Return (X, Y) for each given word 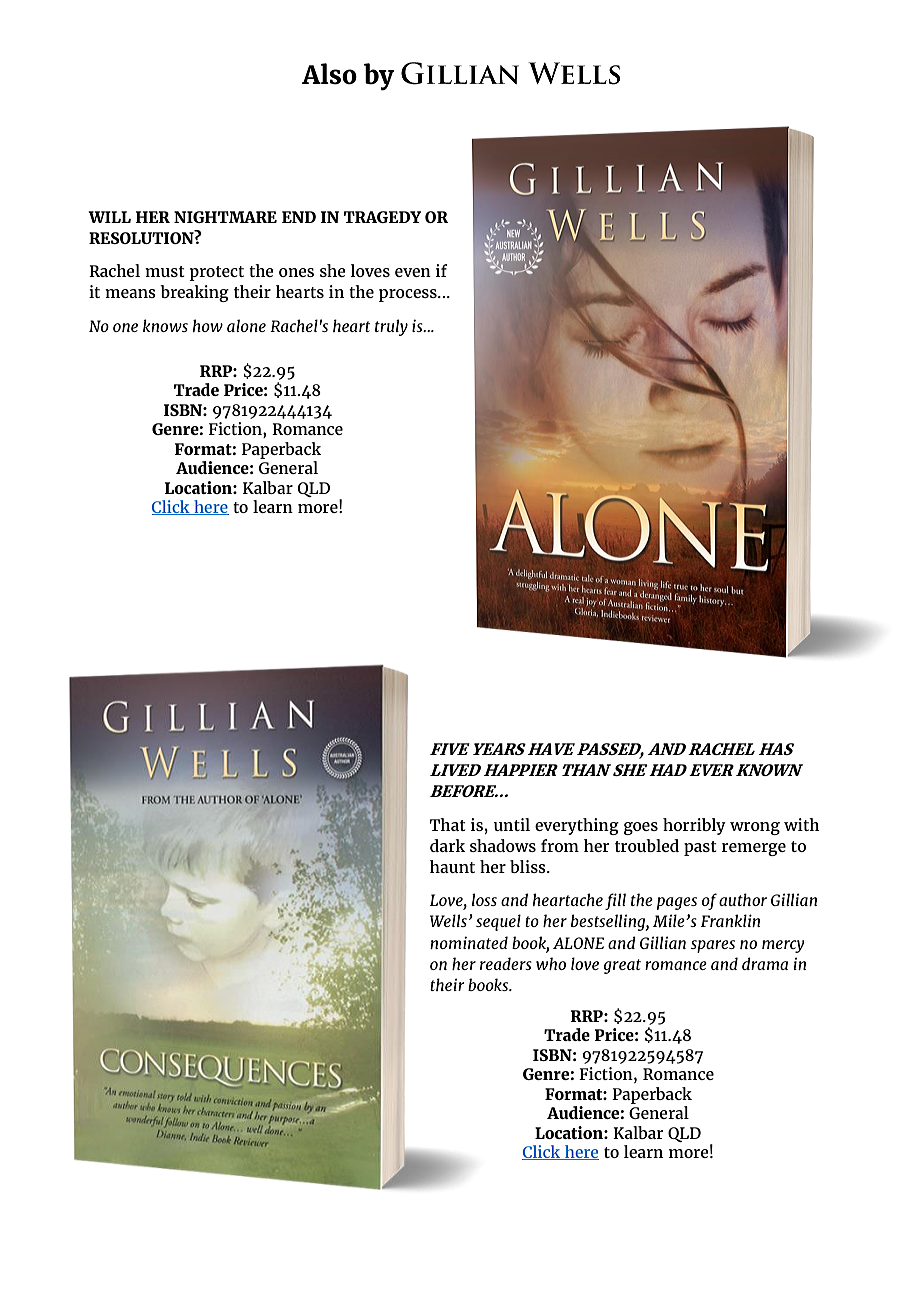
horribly (694, 826)
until (512, 824)
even (413, 272)
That (448, 824)
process (409, 295)
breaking (194, 293)
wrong (755, 828)
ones (296, 272)
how (208, 325)
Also (329, 74)
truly (391, 327)
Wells (448, 920)
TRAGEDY (382, 217)
